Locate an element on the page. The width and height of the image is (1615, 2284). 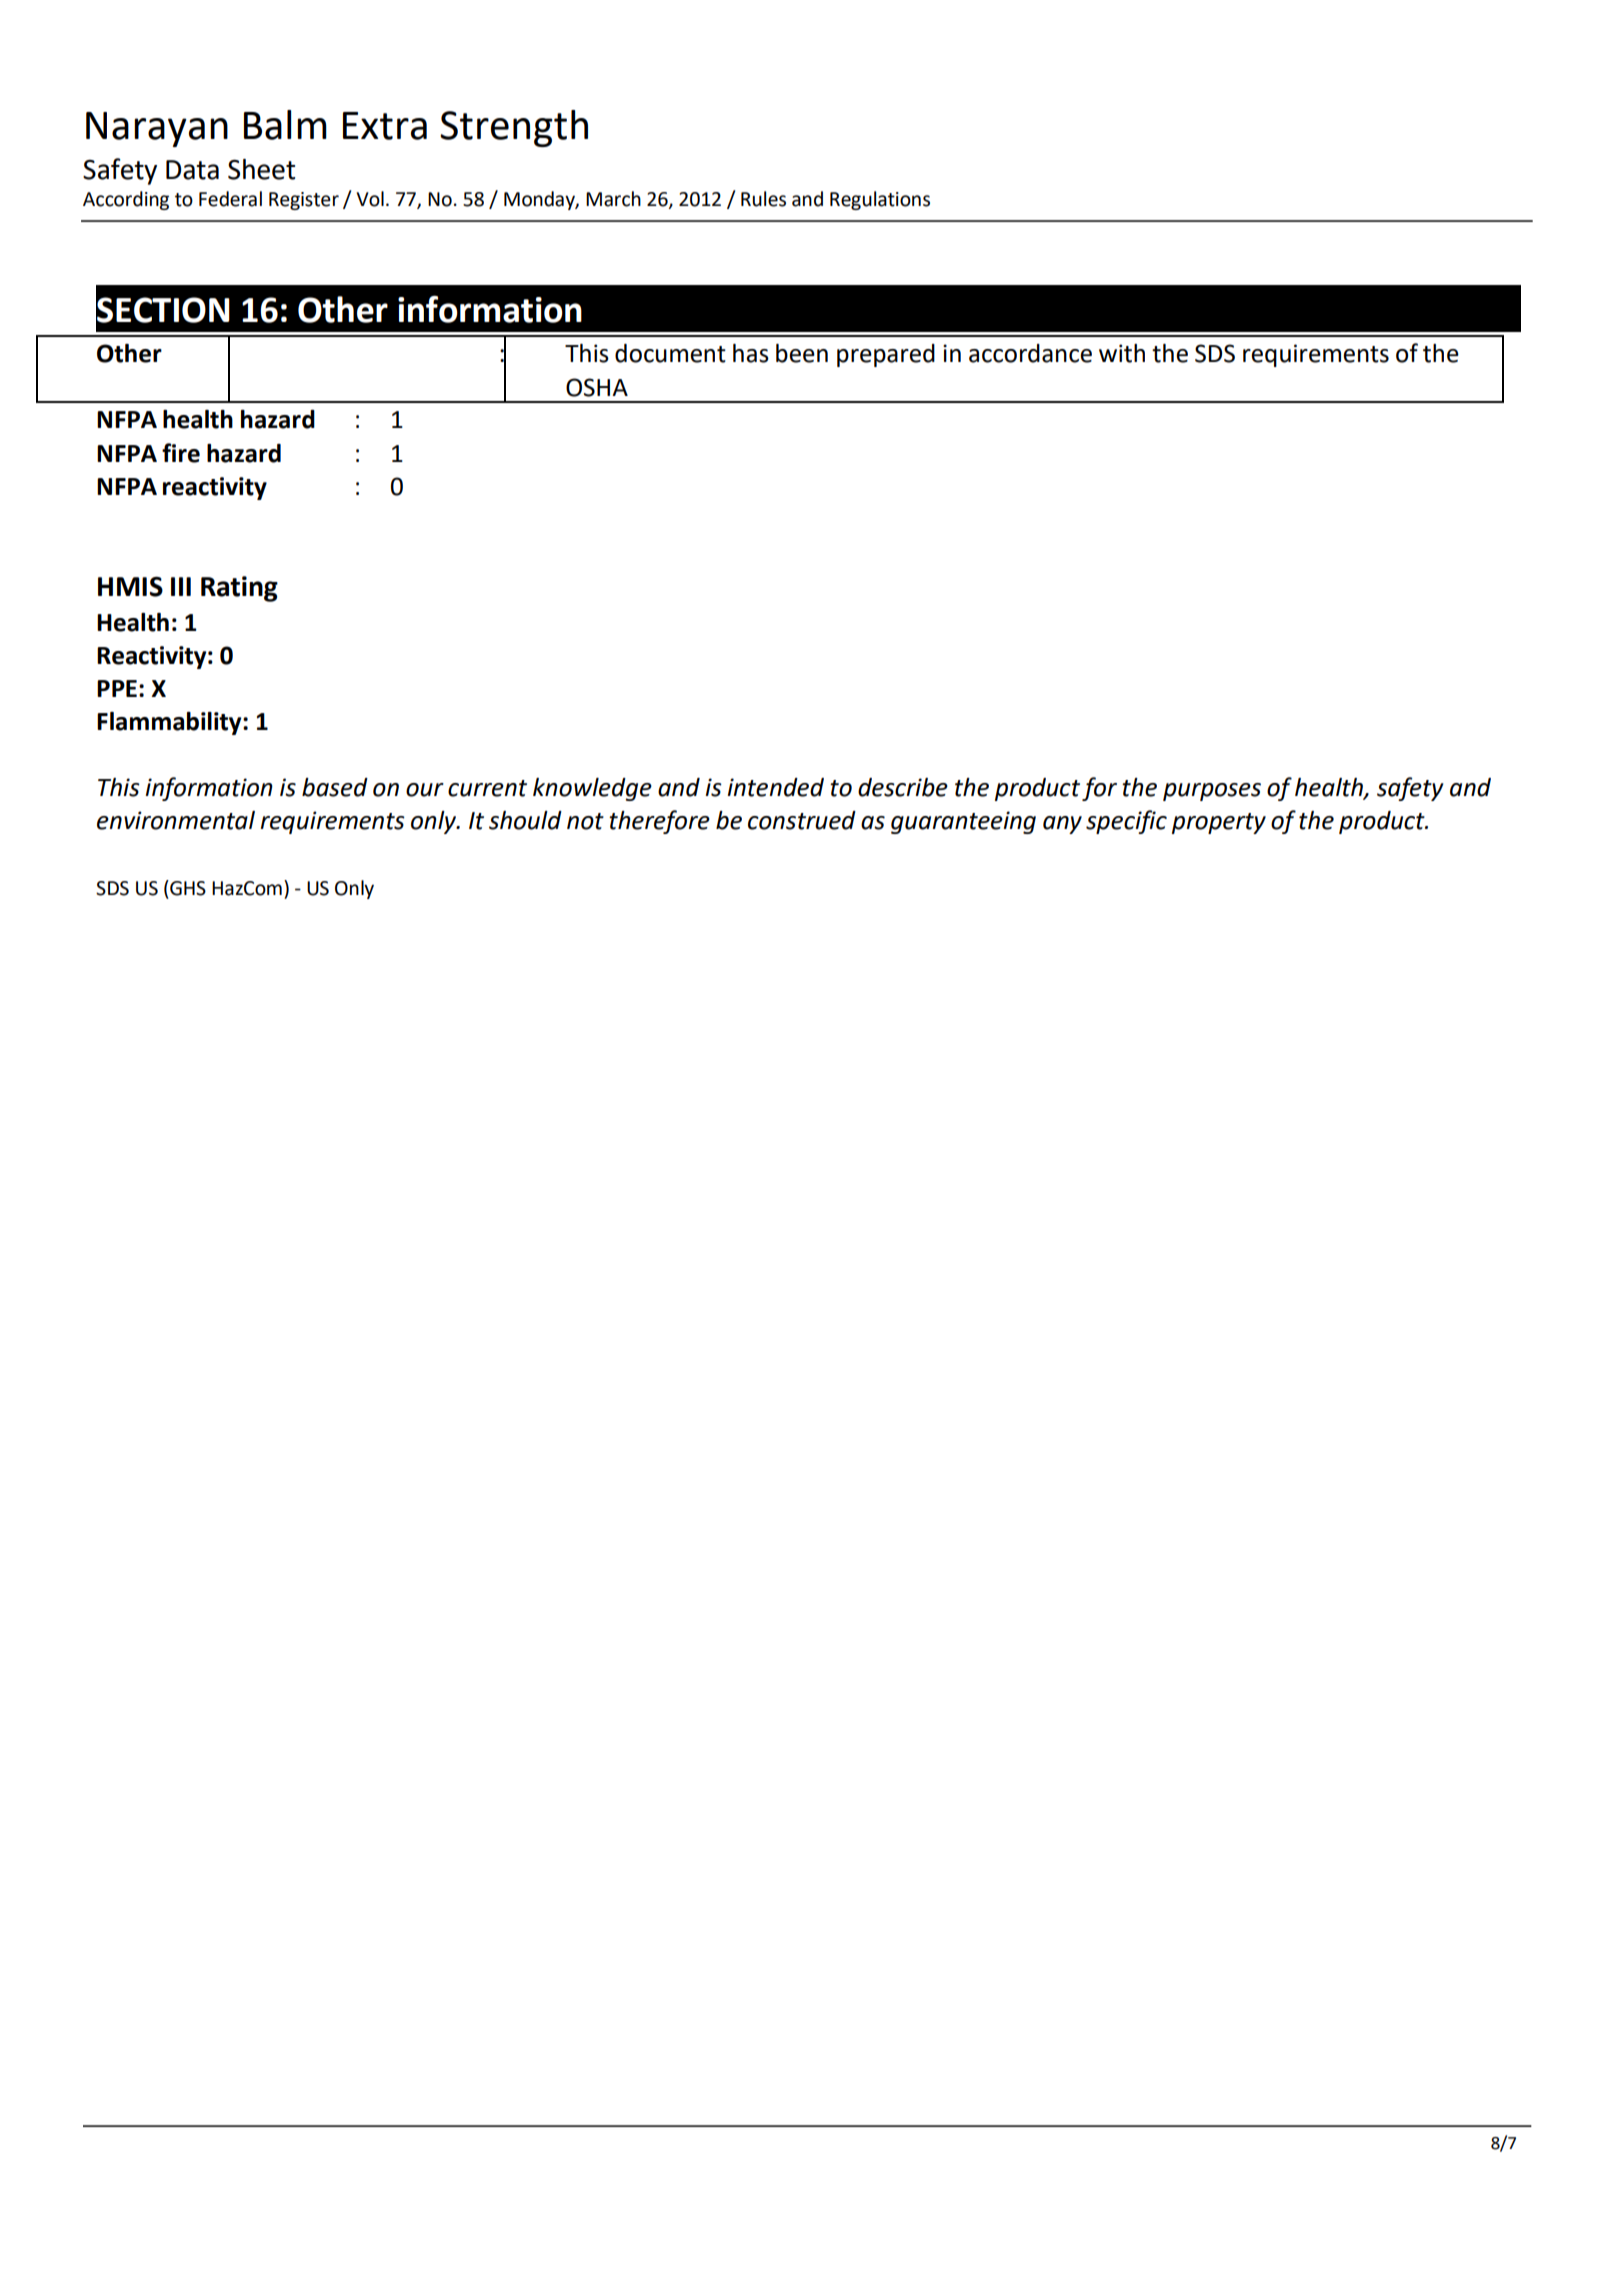
Regulations is located at coordinates (880, 200).
